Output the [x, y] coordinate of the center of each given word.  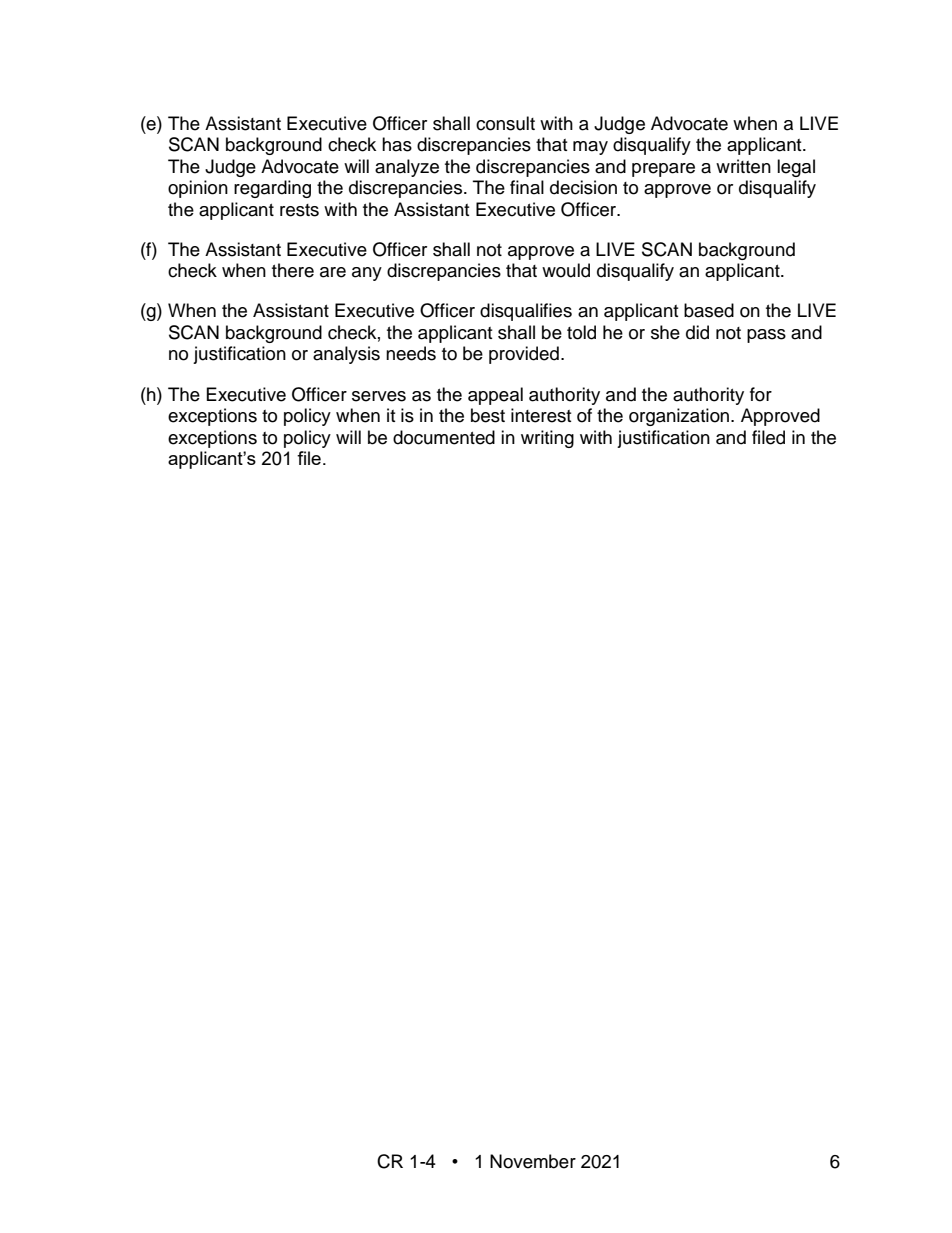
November [533, 1161]
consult [505, 123]
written [743, 166]
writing [547, 439]
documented [444, 437]
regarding [272, 189]
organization [680, 417]
